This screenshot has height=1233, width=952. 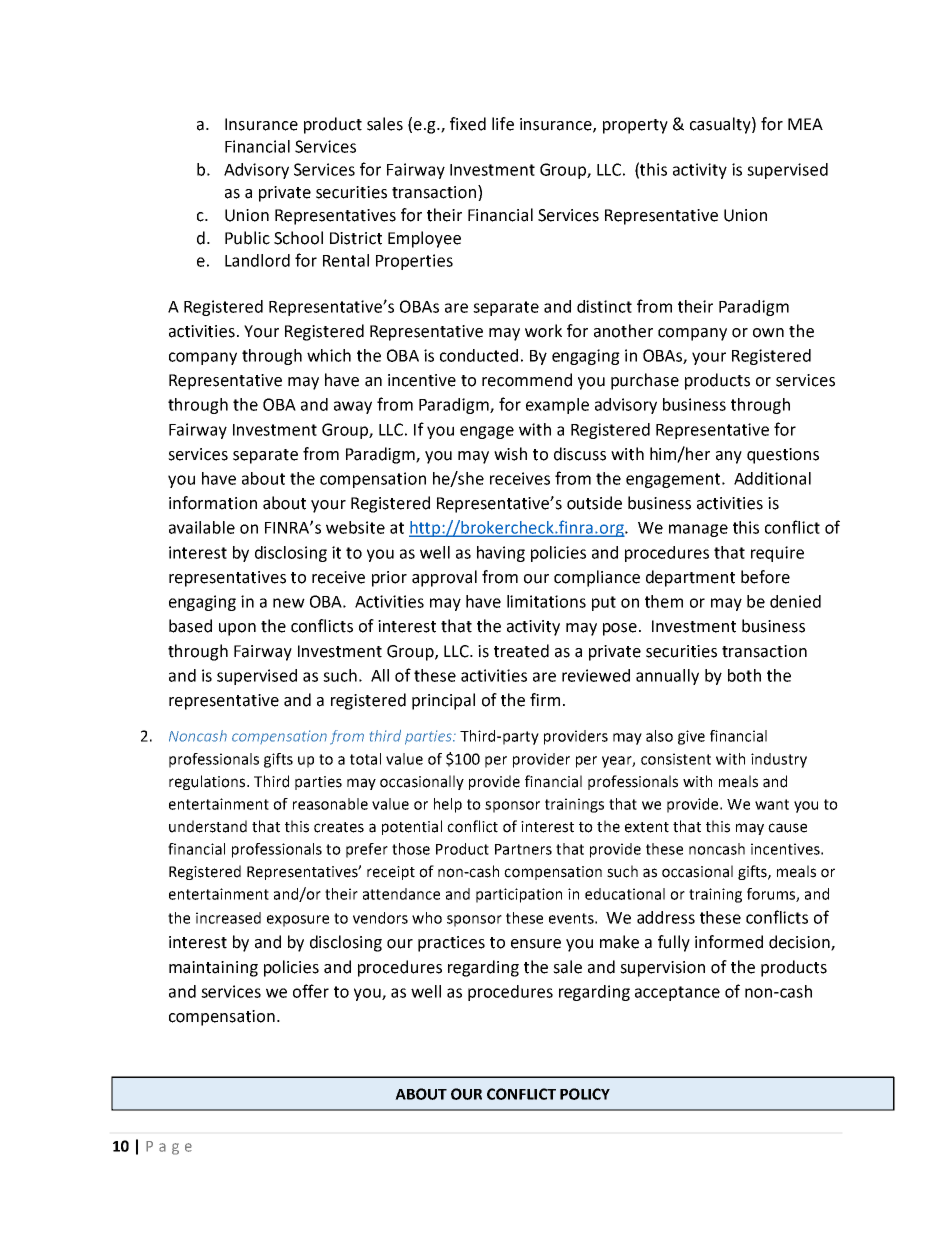 I want to click on new, so click(x=289, y=603).
